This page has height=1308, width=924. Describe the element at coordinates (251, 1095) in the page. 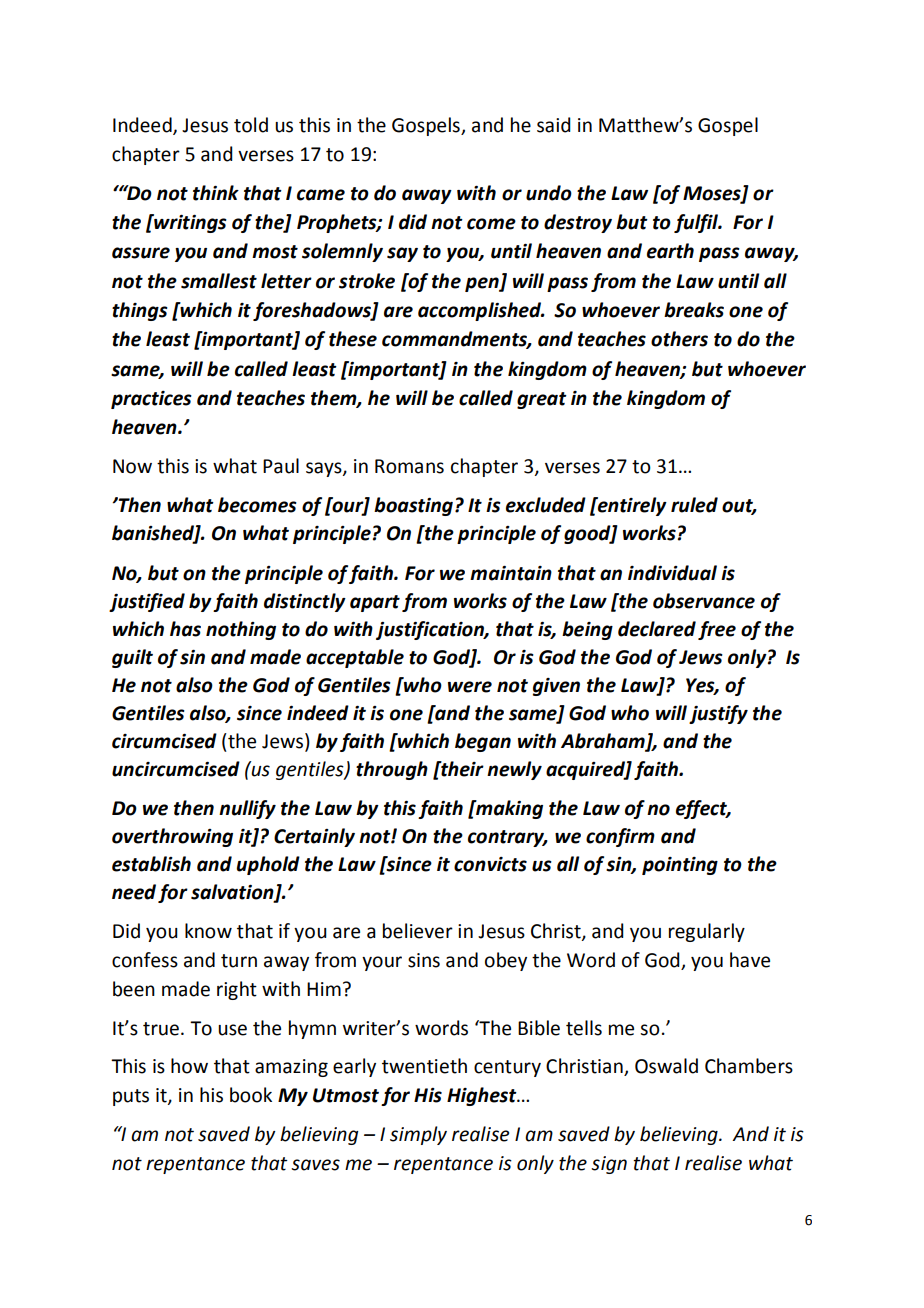

I see `book` at that location.
